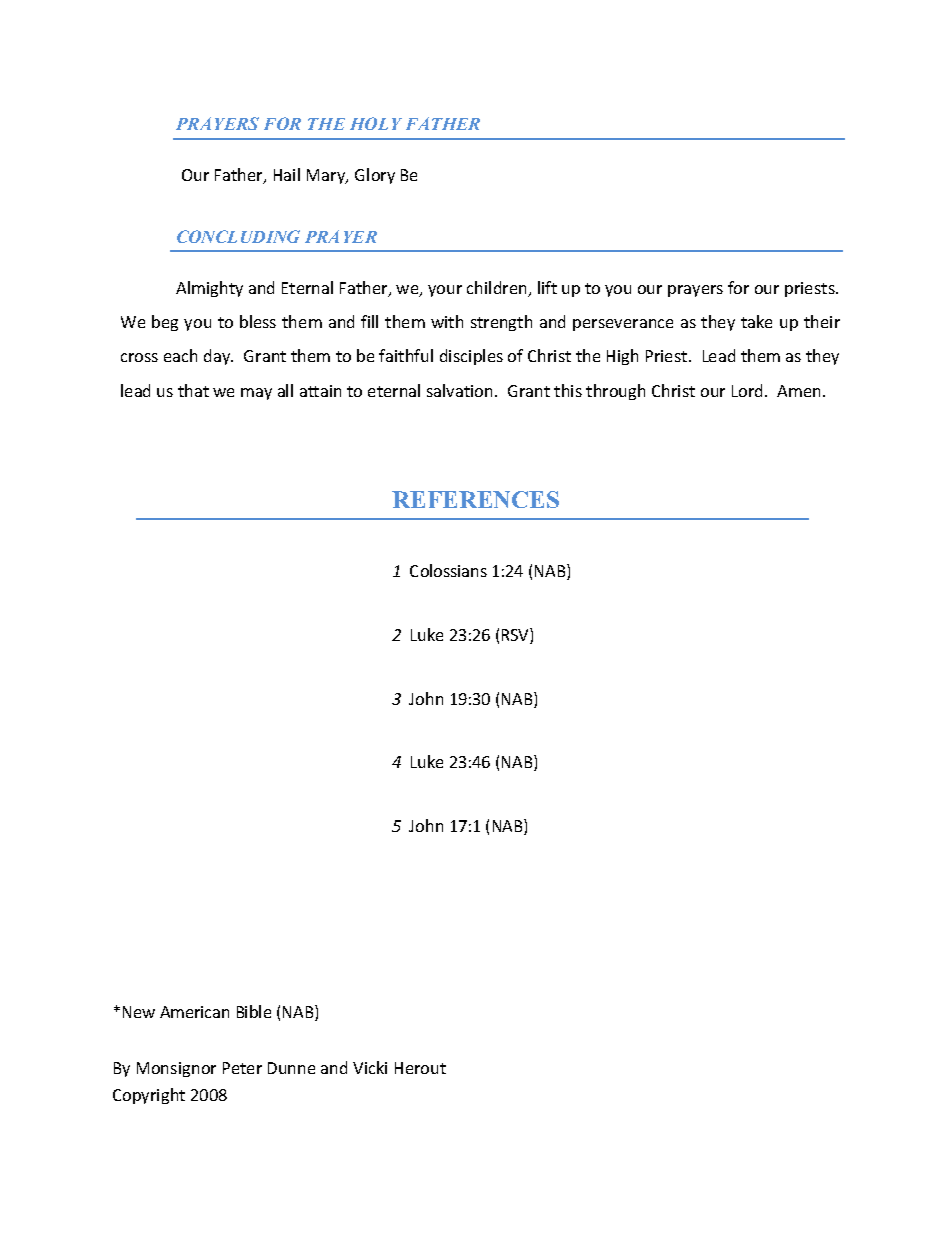 This screenshot has width=952, height=1233. What do you see at coordinates (287, 174) in the screenshot?
I see `Hail` at bounding box center [287, 174].
